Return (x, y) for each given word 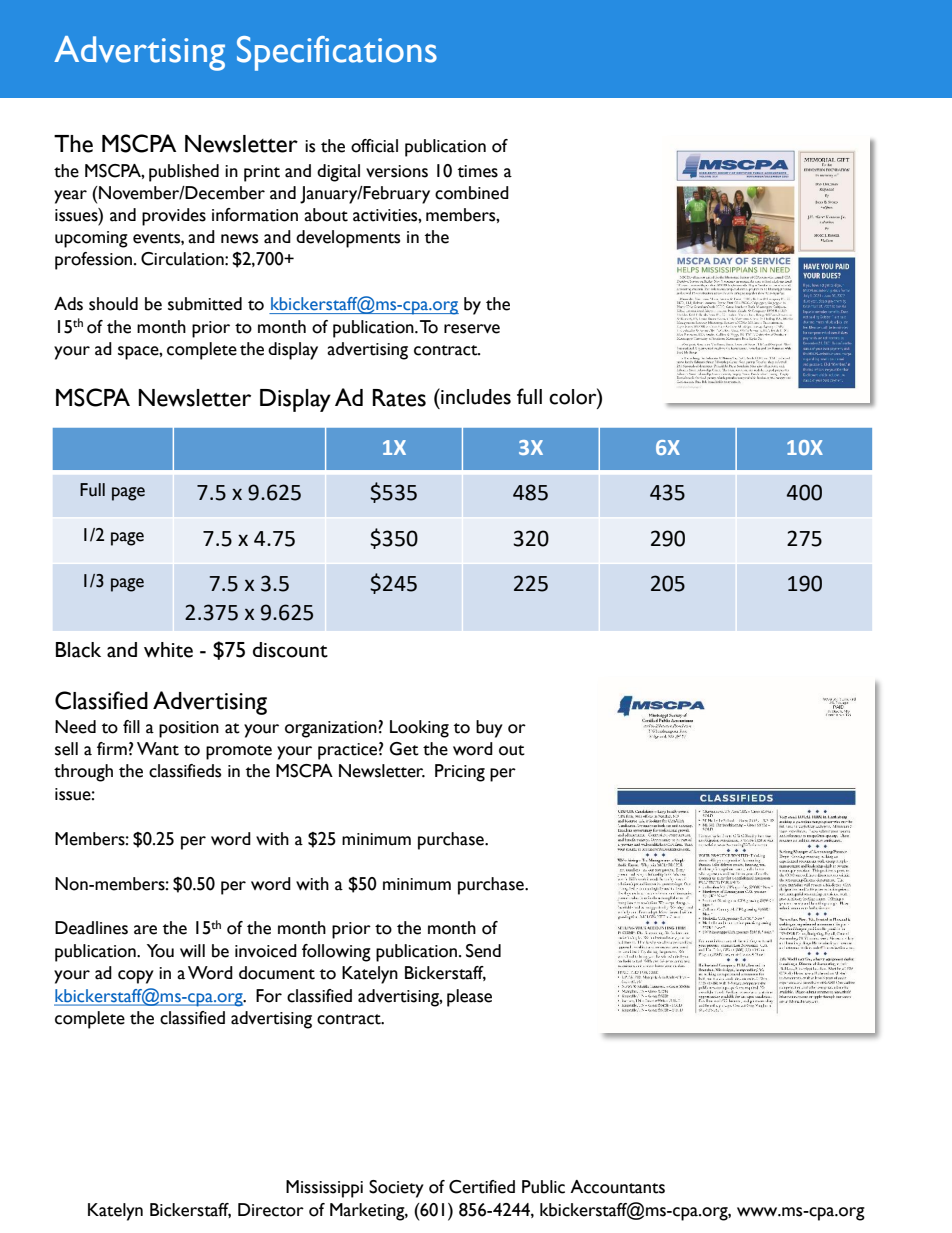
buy (489, 729)
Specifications (337, 53)
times (478, 171)
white (168, 650)
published (184, 173)
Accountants (617, 1187)
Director (271, 1210)
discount (290, 650)
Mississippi (324, 1189)
